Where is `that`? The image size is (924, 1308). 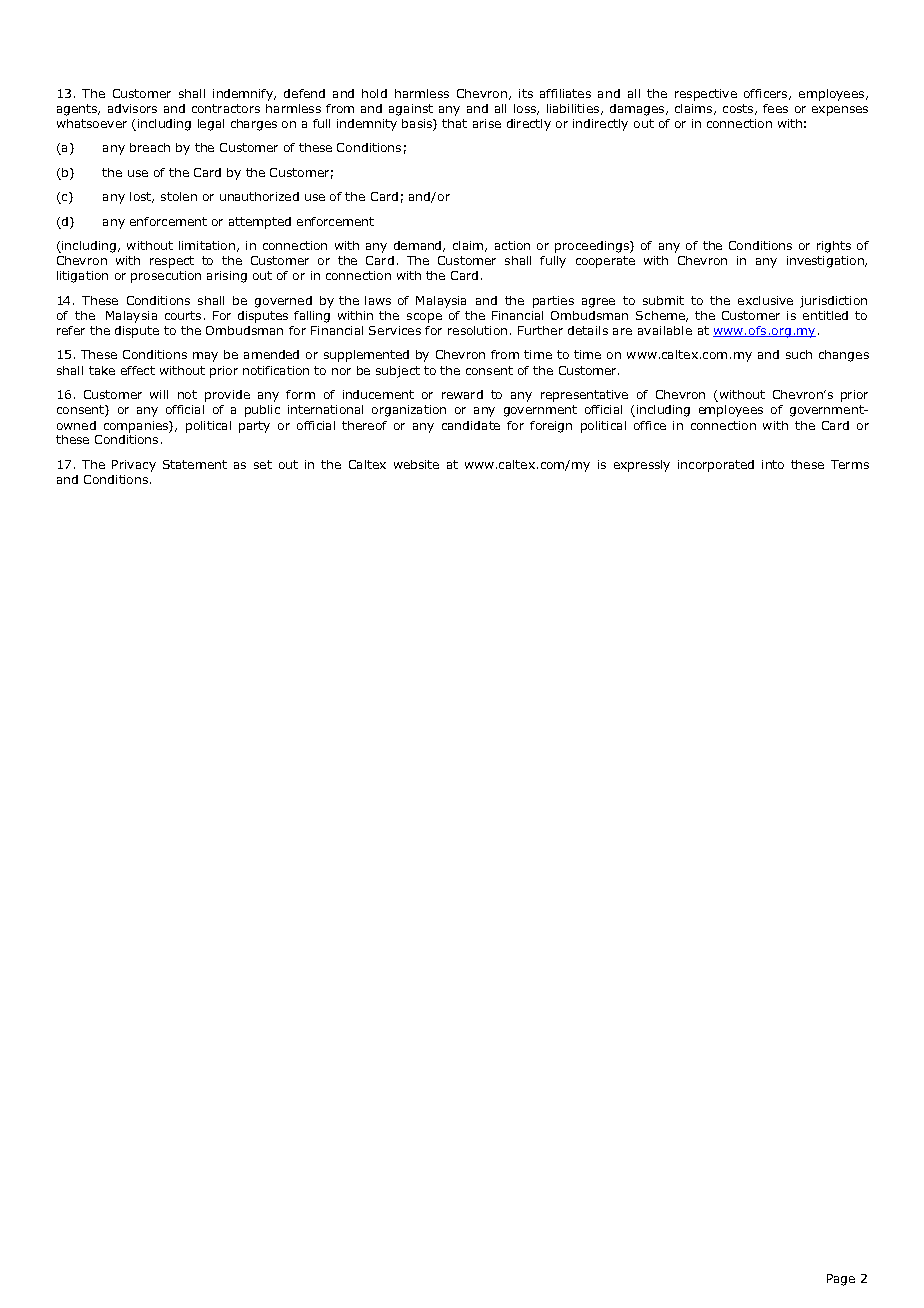
that is located at coordinates (454, 123).
